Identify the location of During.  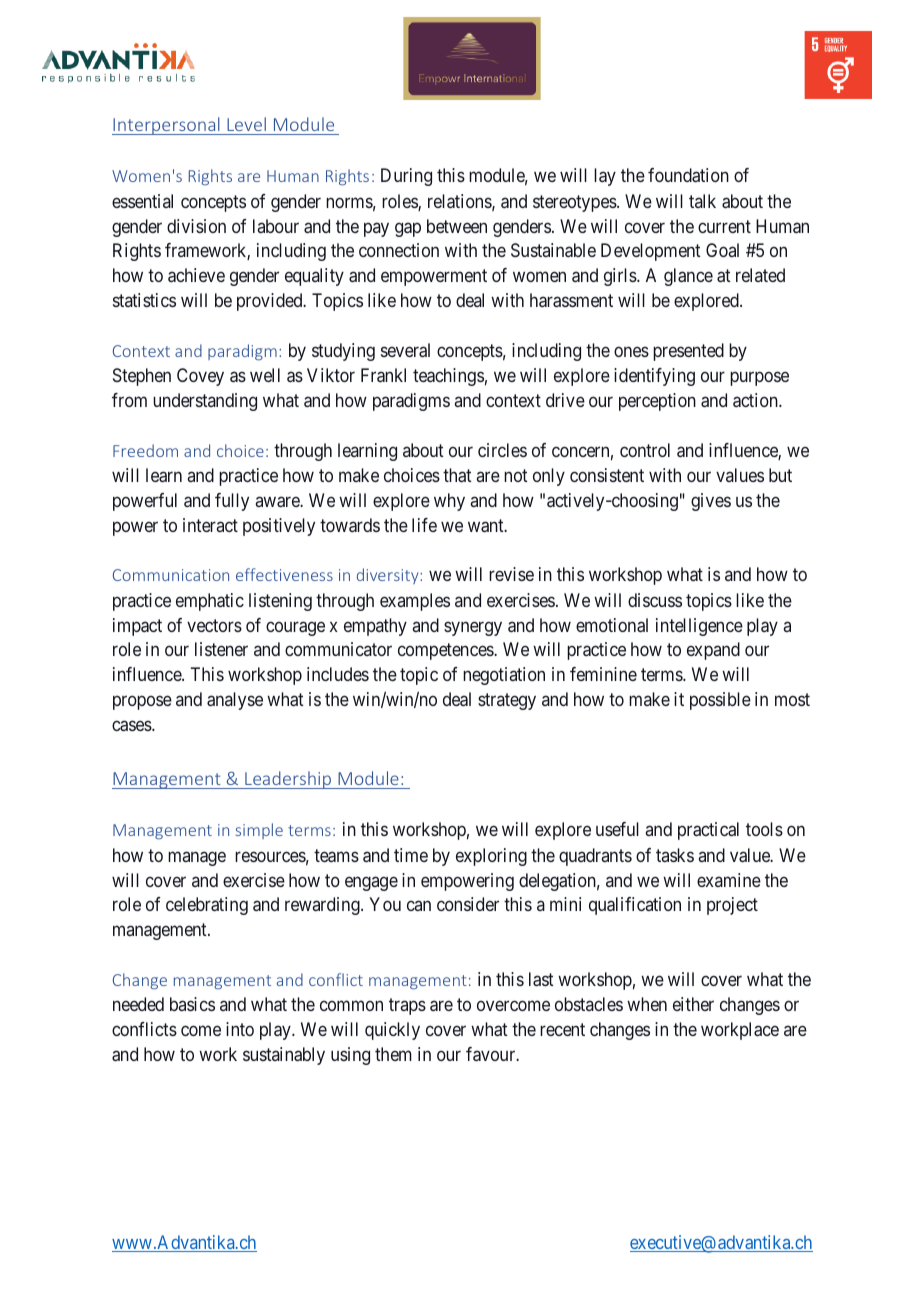
(406, 177).
